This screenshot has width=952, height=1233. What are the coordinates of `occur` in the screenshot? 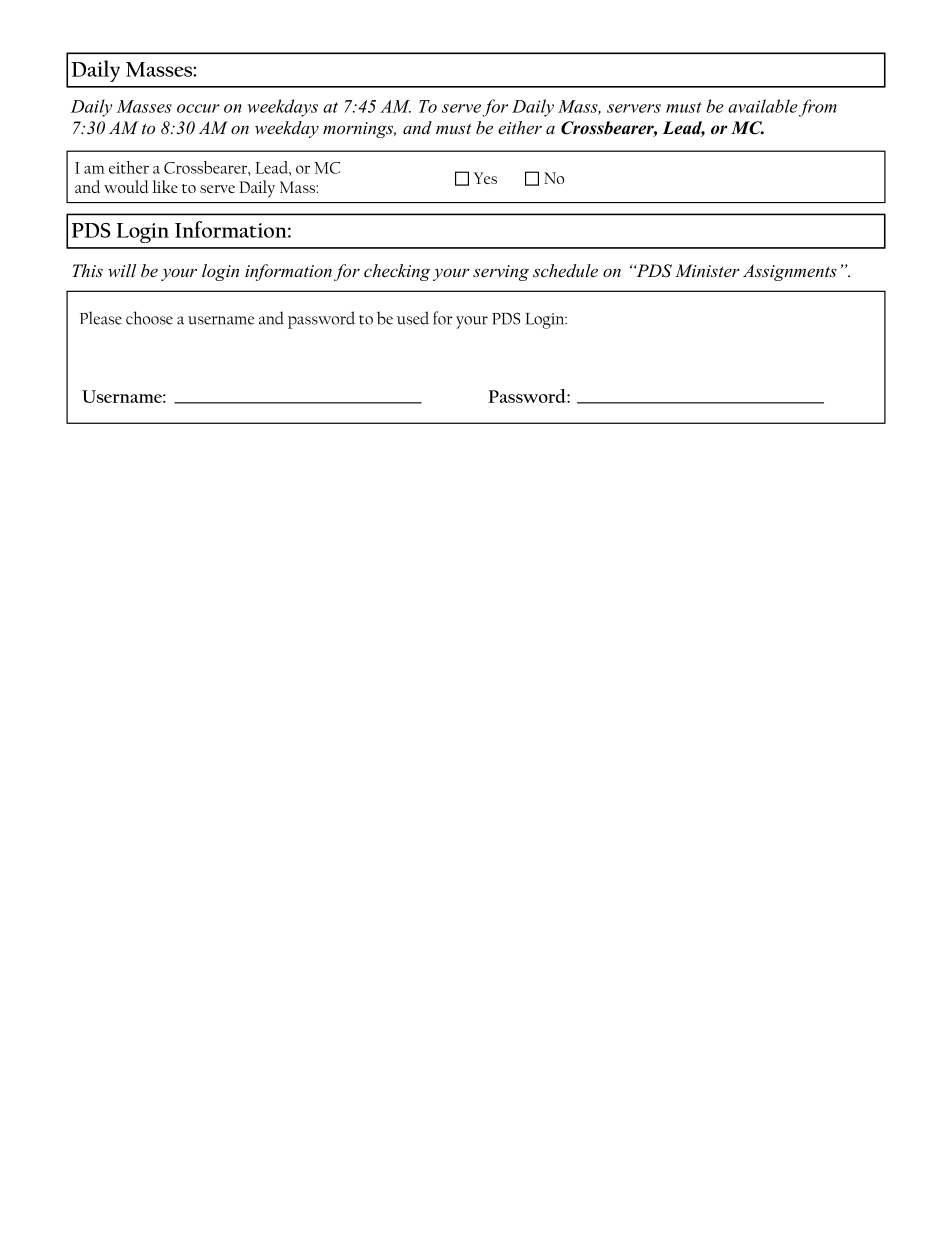 It's located at (198, 108).
